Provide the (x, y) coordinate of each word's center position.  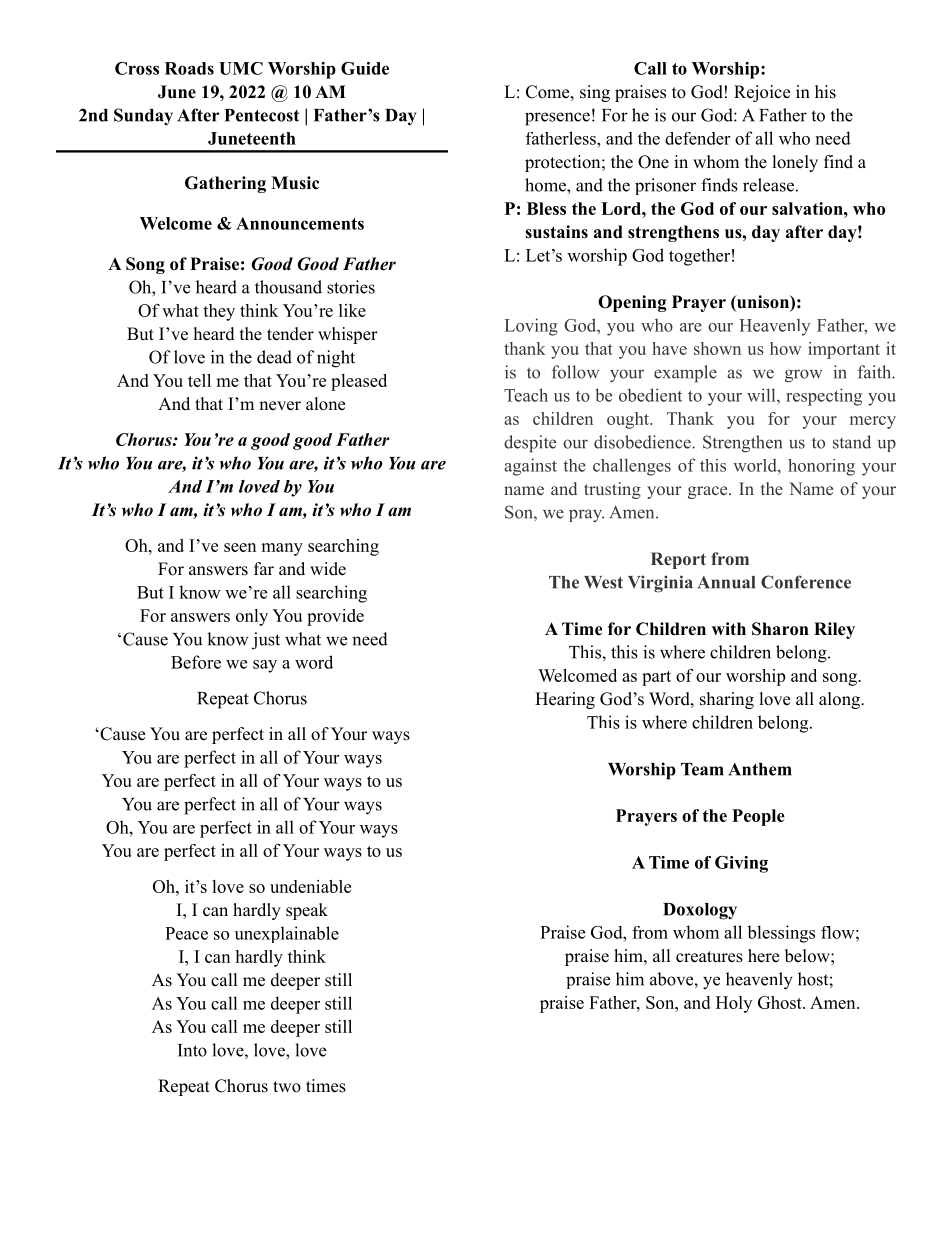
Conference (806, 582)
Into (192, 1050)
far (264, 568)
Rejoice (762, 93)
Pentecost (261, 115)
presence (557, 119)
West (603, 582)
